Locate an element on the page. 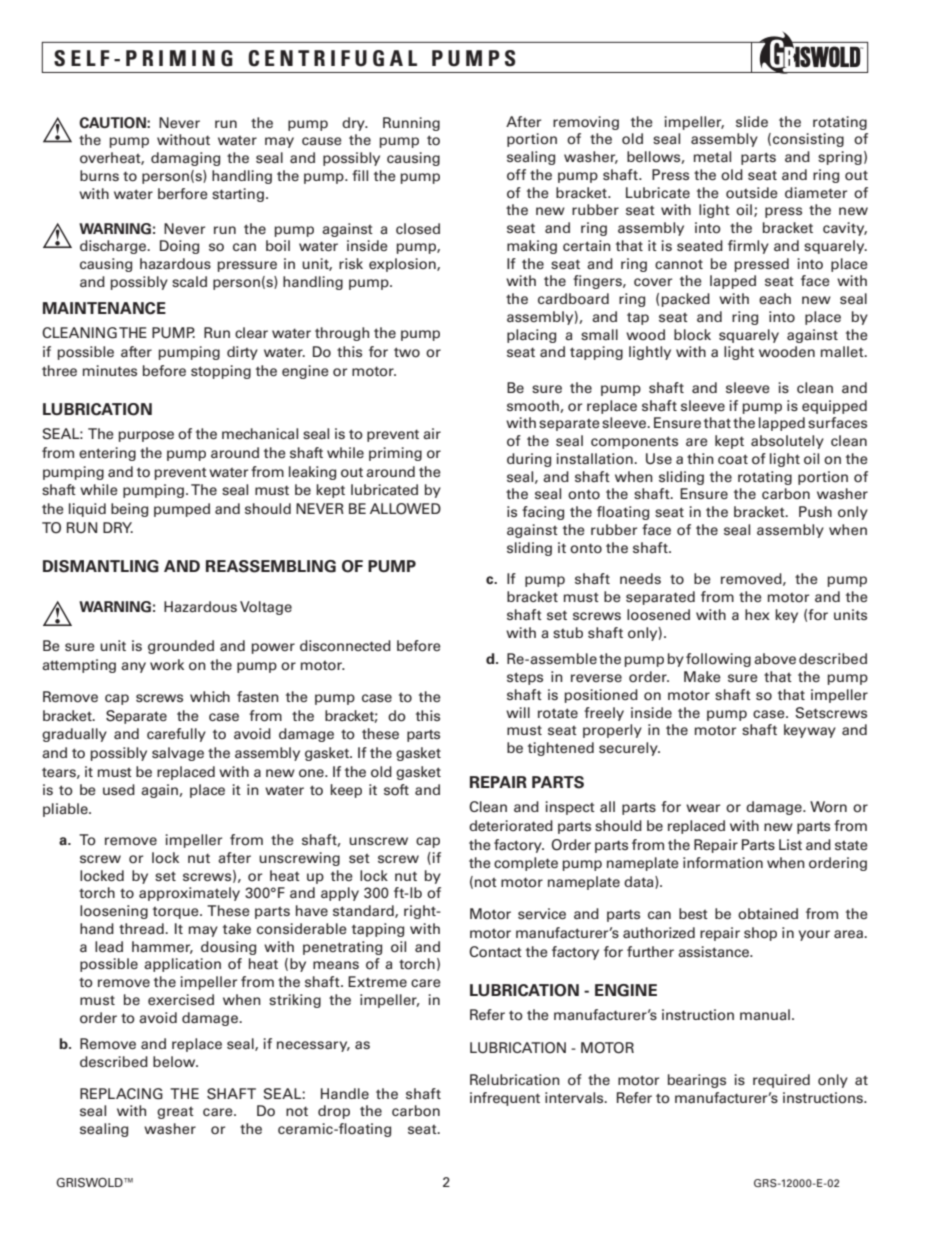 The width and height of the image is (952, 1233). great is located at coordinates (175, 1113).
